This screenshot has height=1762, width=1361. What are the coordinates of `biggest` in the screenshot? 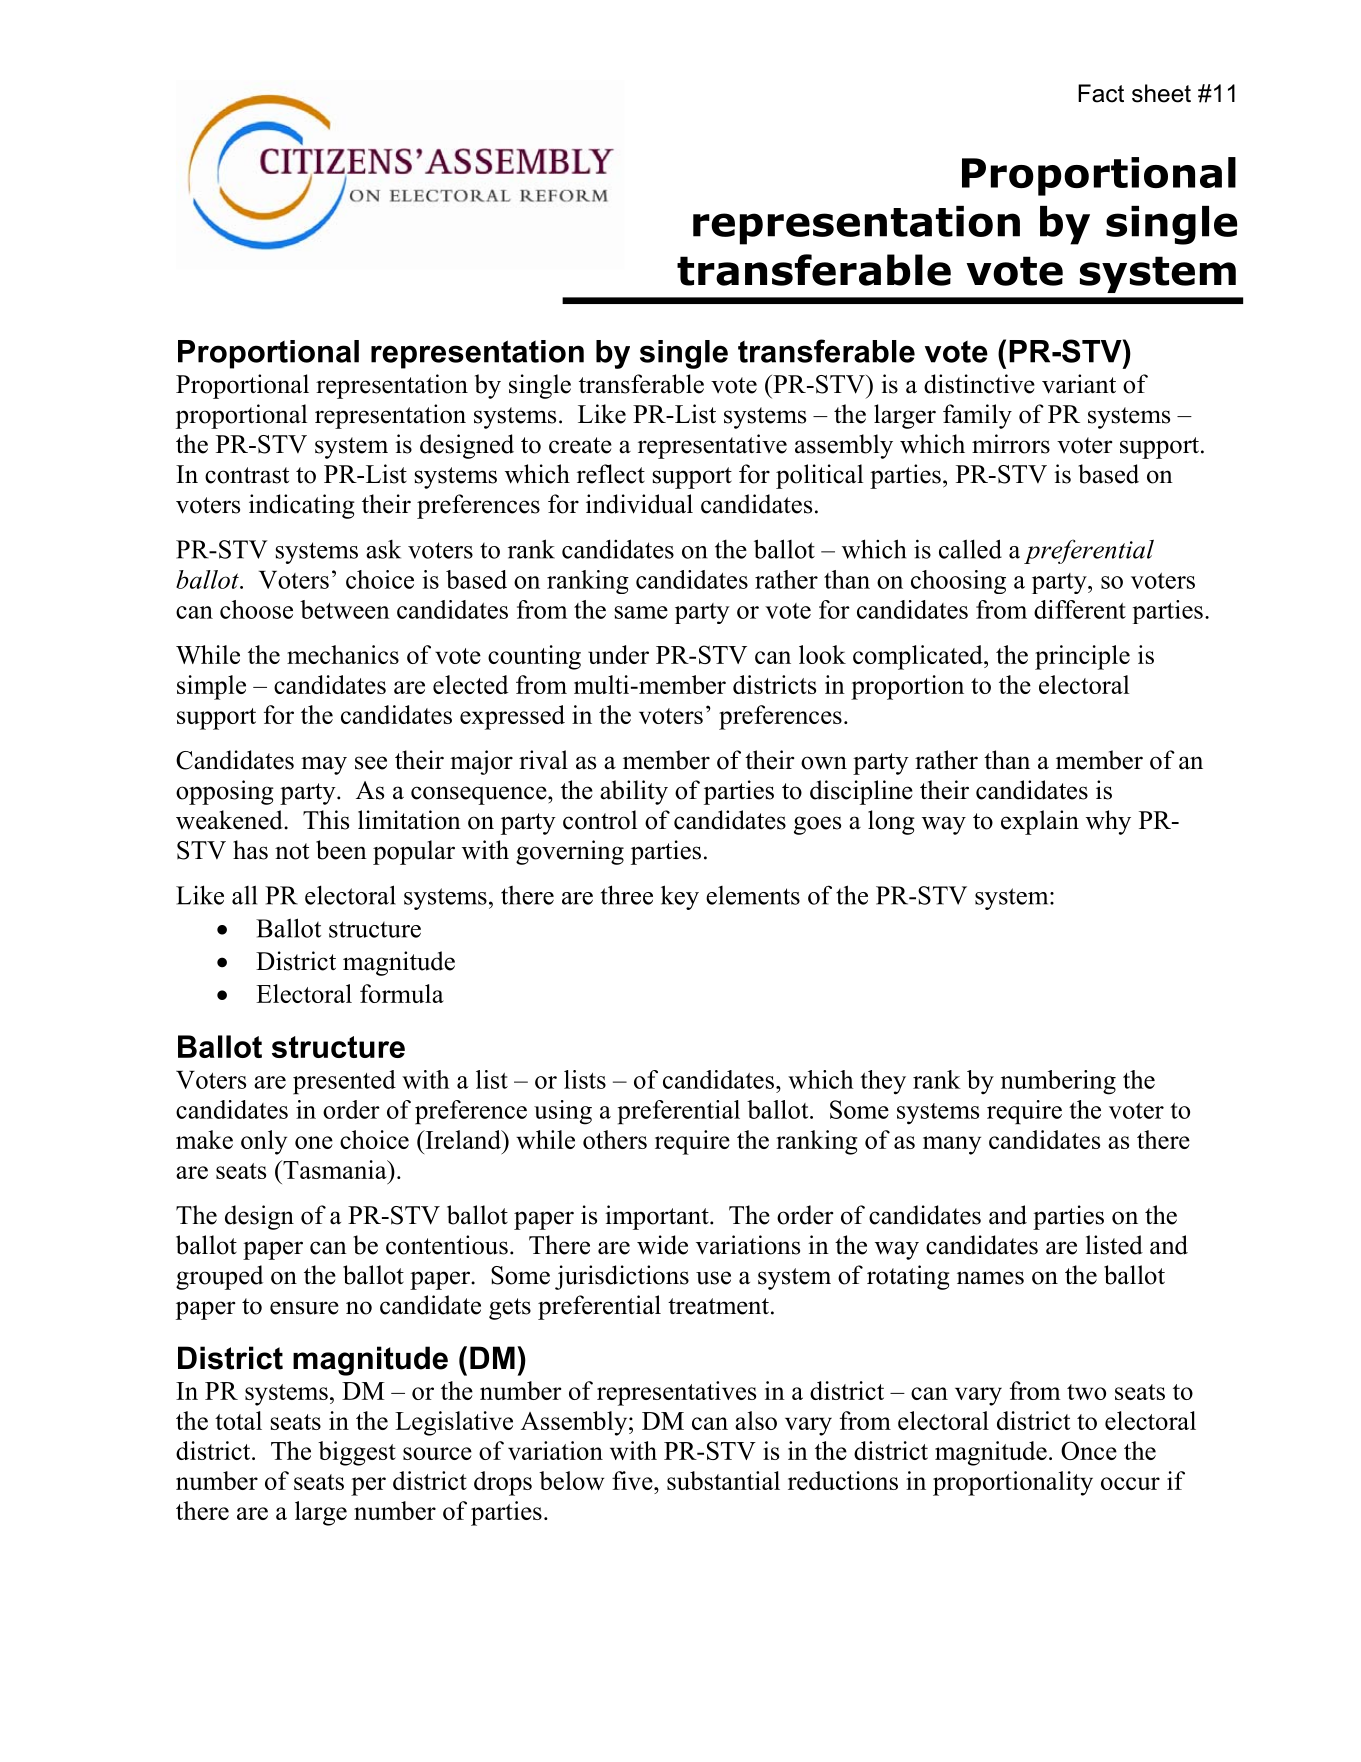 It's located at (357, 1453).
